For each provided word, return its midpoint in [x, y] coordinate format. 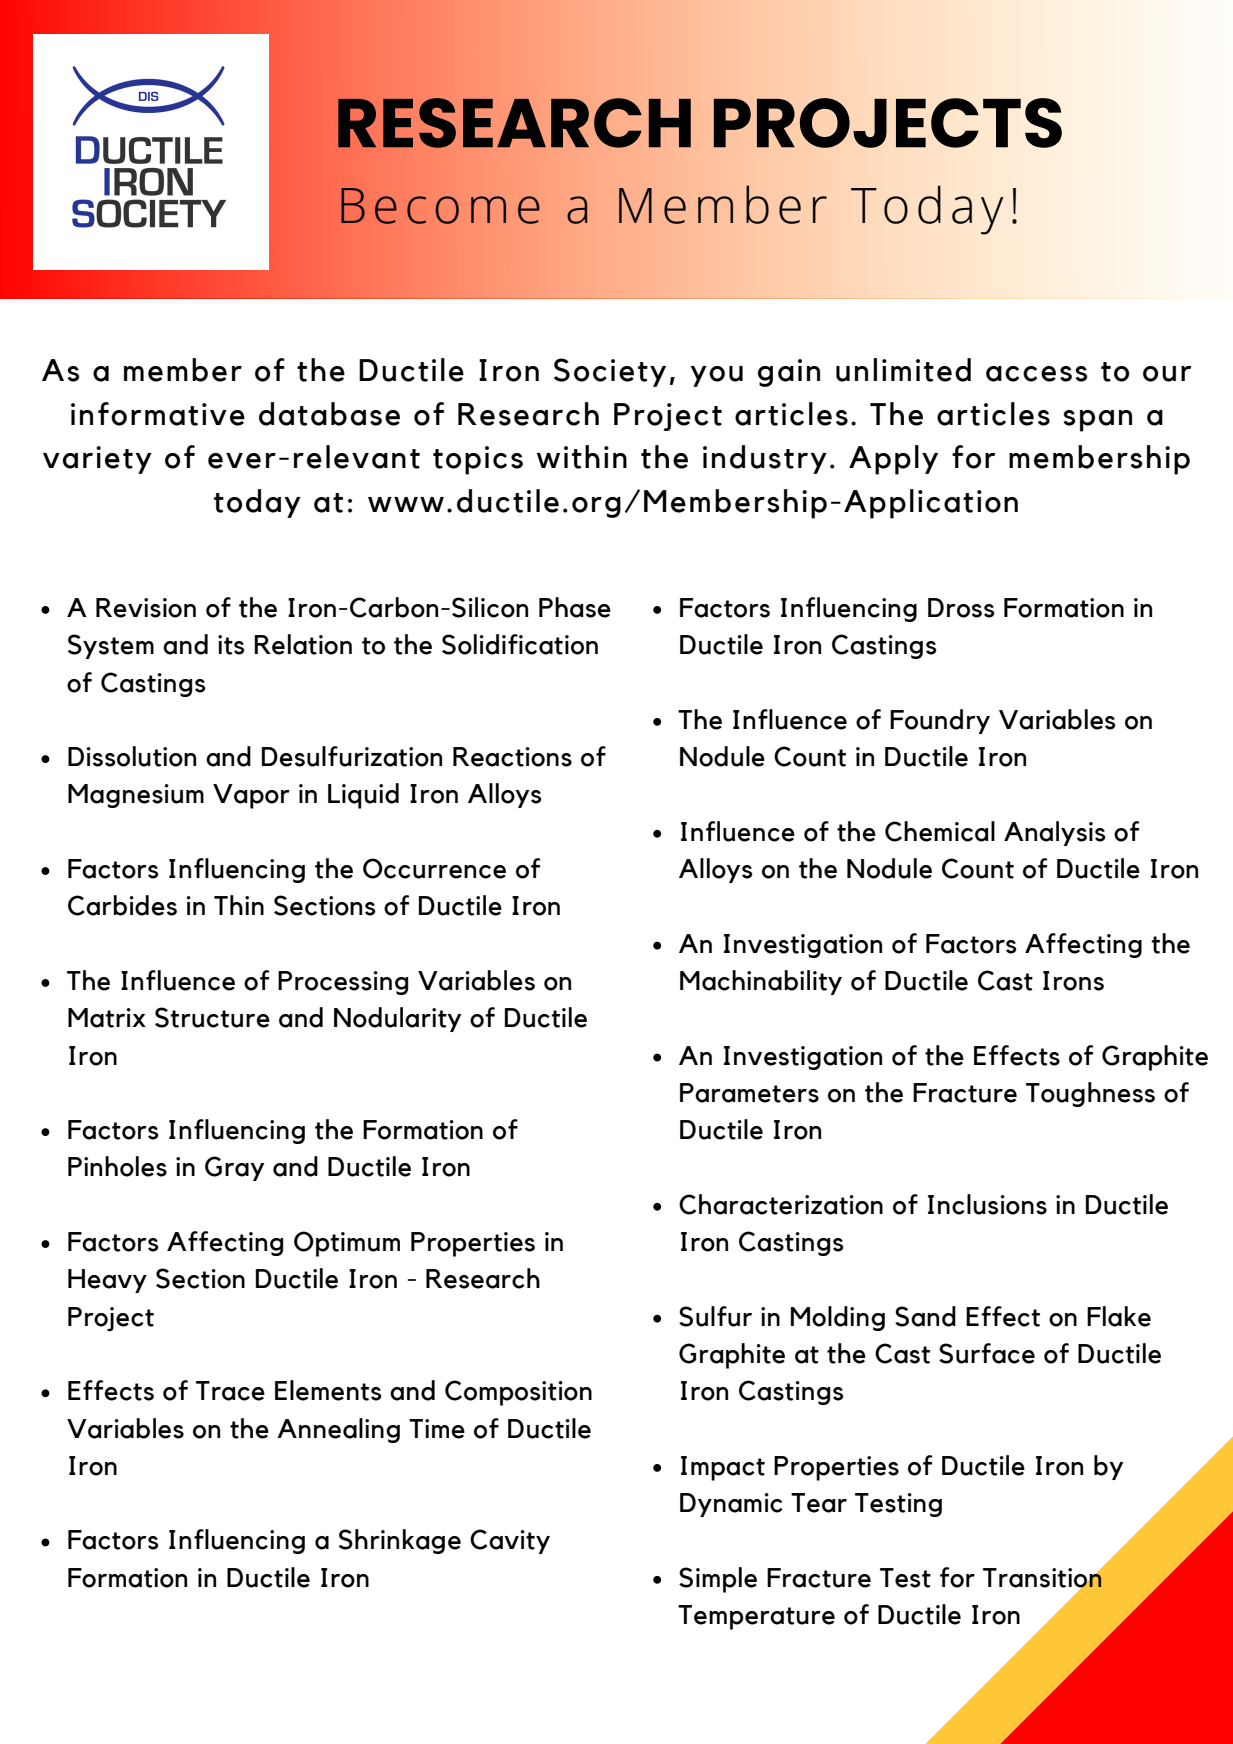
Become [440, 206]
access [1037, 374]
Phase [575, 607]
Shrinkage [400, 1541]
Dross [961, 608]
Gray [234, 1168]
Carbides [122, 905]
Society [610, 372]
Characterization [781, 1204]
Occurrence [434, 868]
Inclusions [987, 1204]
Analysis [1055, 833]
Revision [146, 608]
